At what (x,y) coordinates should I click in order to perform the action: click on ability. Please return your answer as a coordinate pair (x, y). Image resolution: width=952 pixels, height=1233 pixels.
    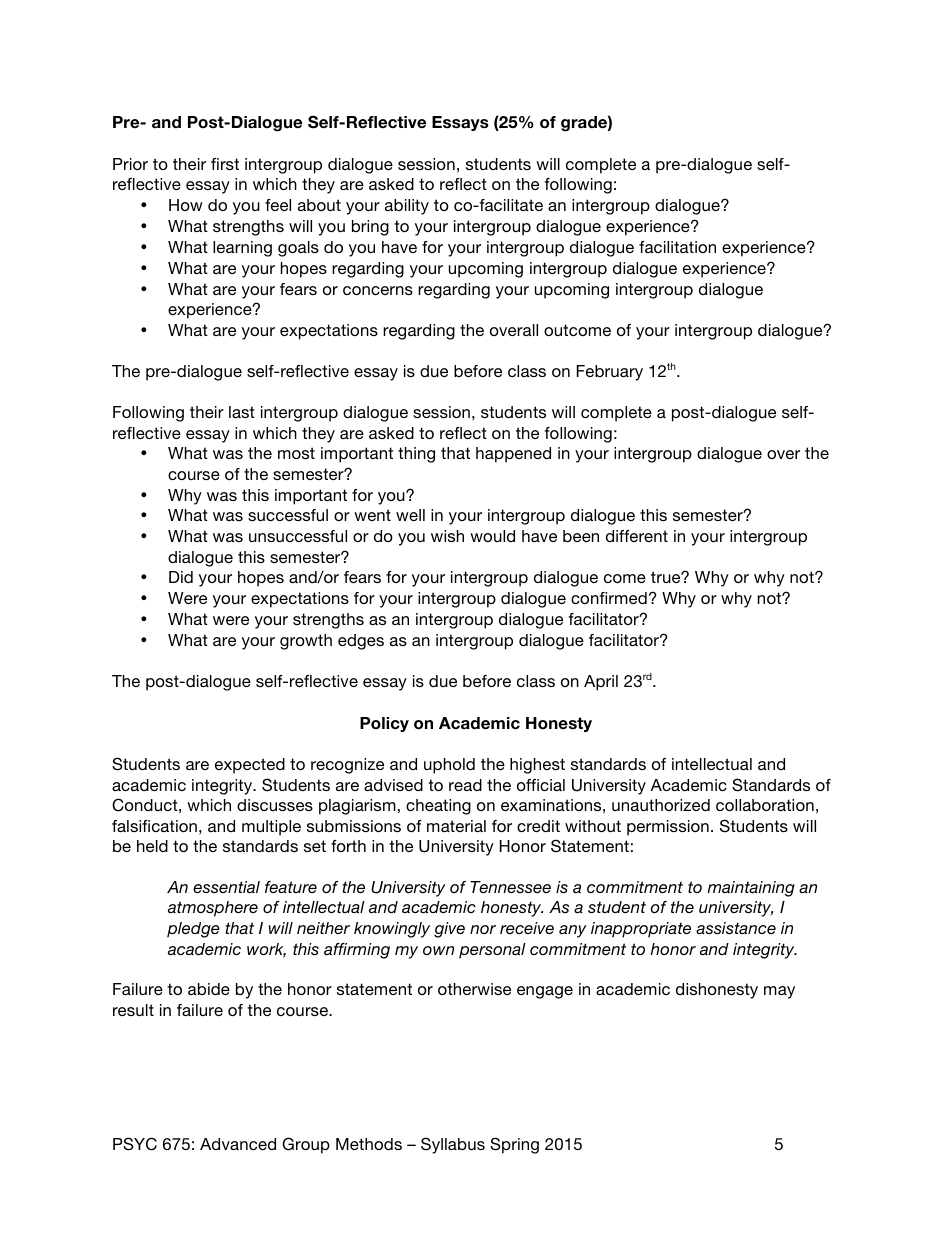
    Looking at the image, I should click on (407, 207).
